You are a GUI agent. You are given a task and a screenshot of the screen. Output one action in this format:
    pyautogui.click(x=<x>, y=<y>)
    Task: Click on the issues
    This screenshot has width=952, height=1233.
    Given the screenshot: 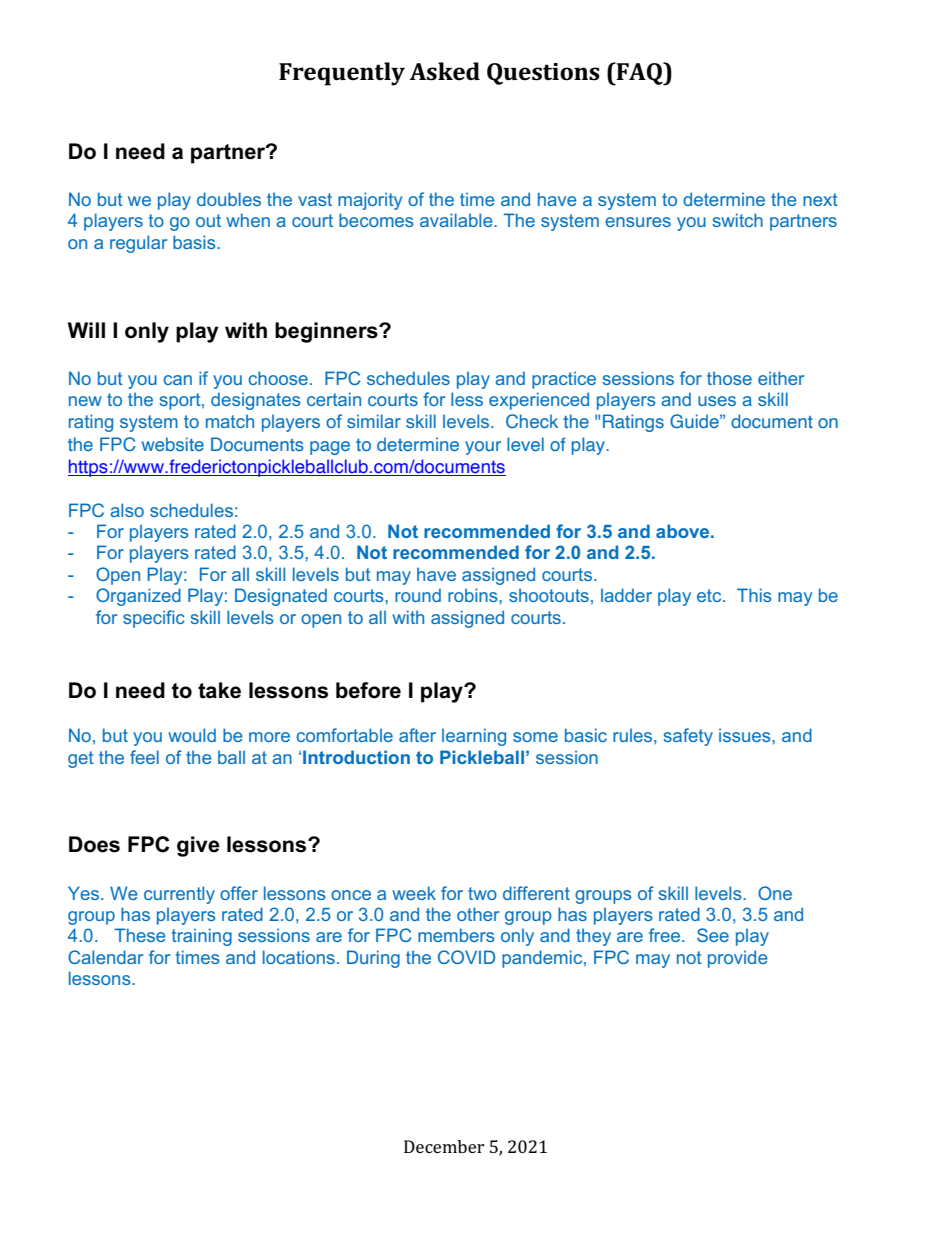 What is the action you would take?
    pyautogui.click(x=746, y=735)
